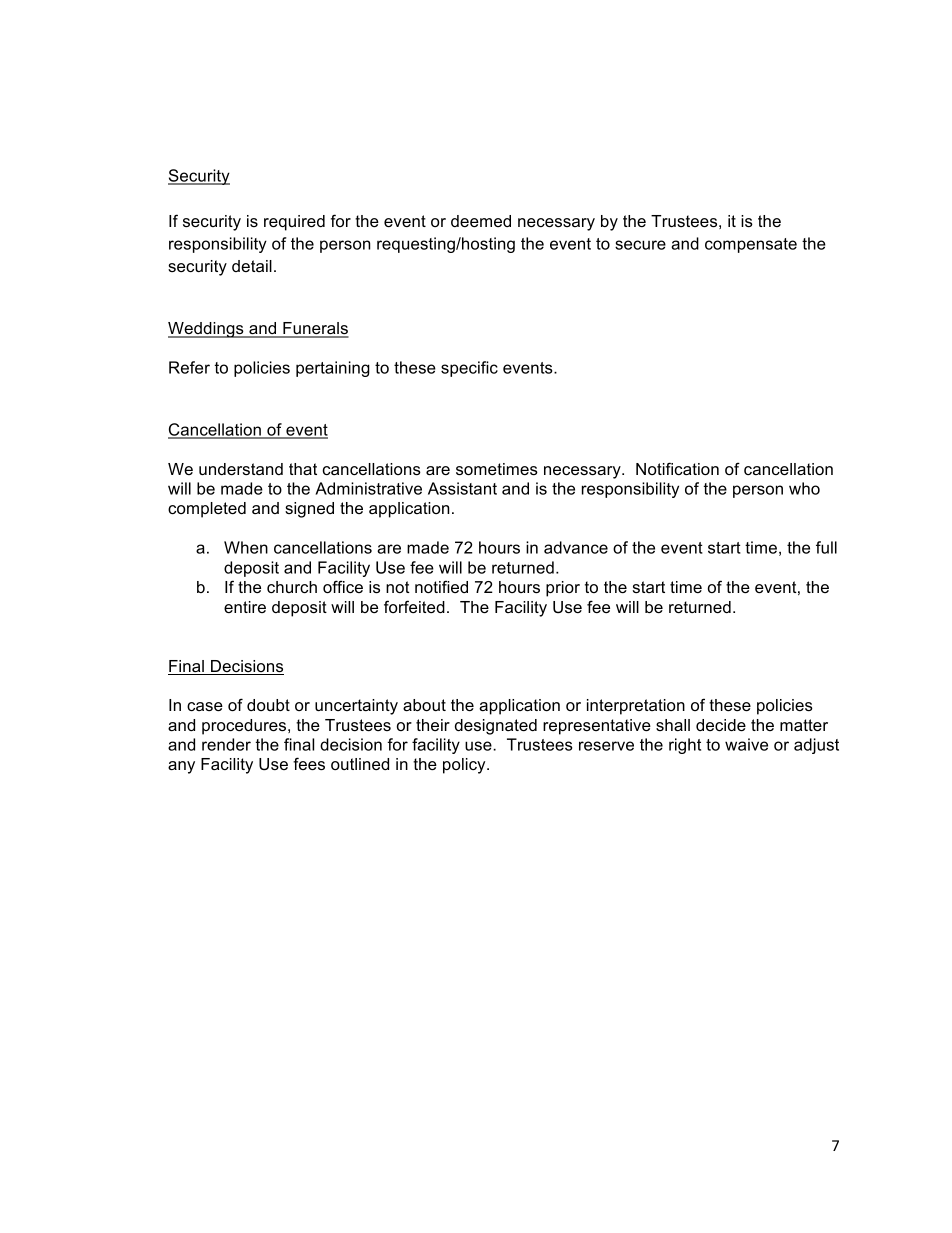 The width and height of the screenshot is (952, 1233). Describe the element at coordinates (751, 245) in the screenshot. I see `compensate` at that location.
